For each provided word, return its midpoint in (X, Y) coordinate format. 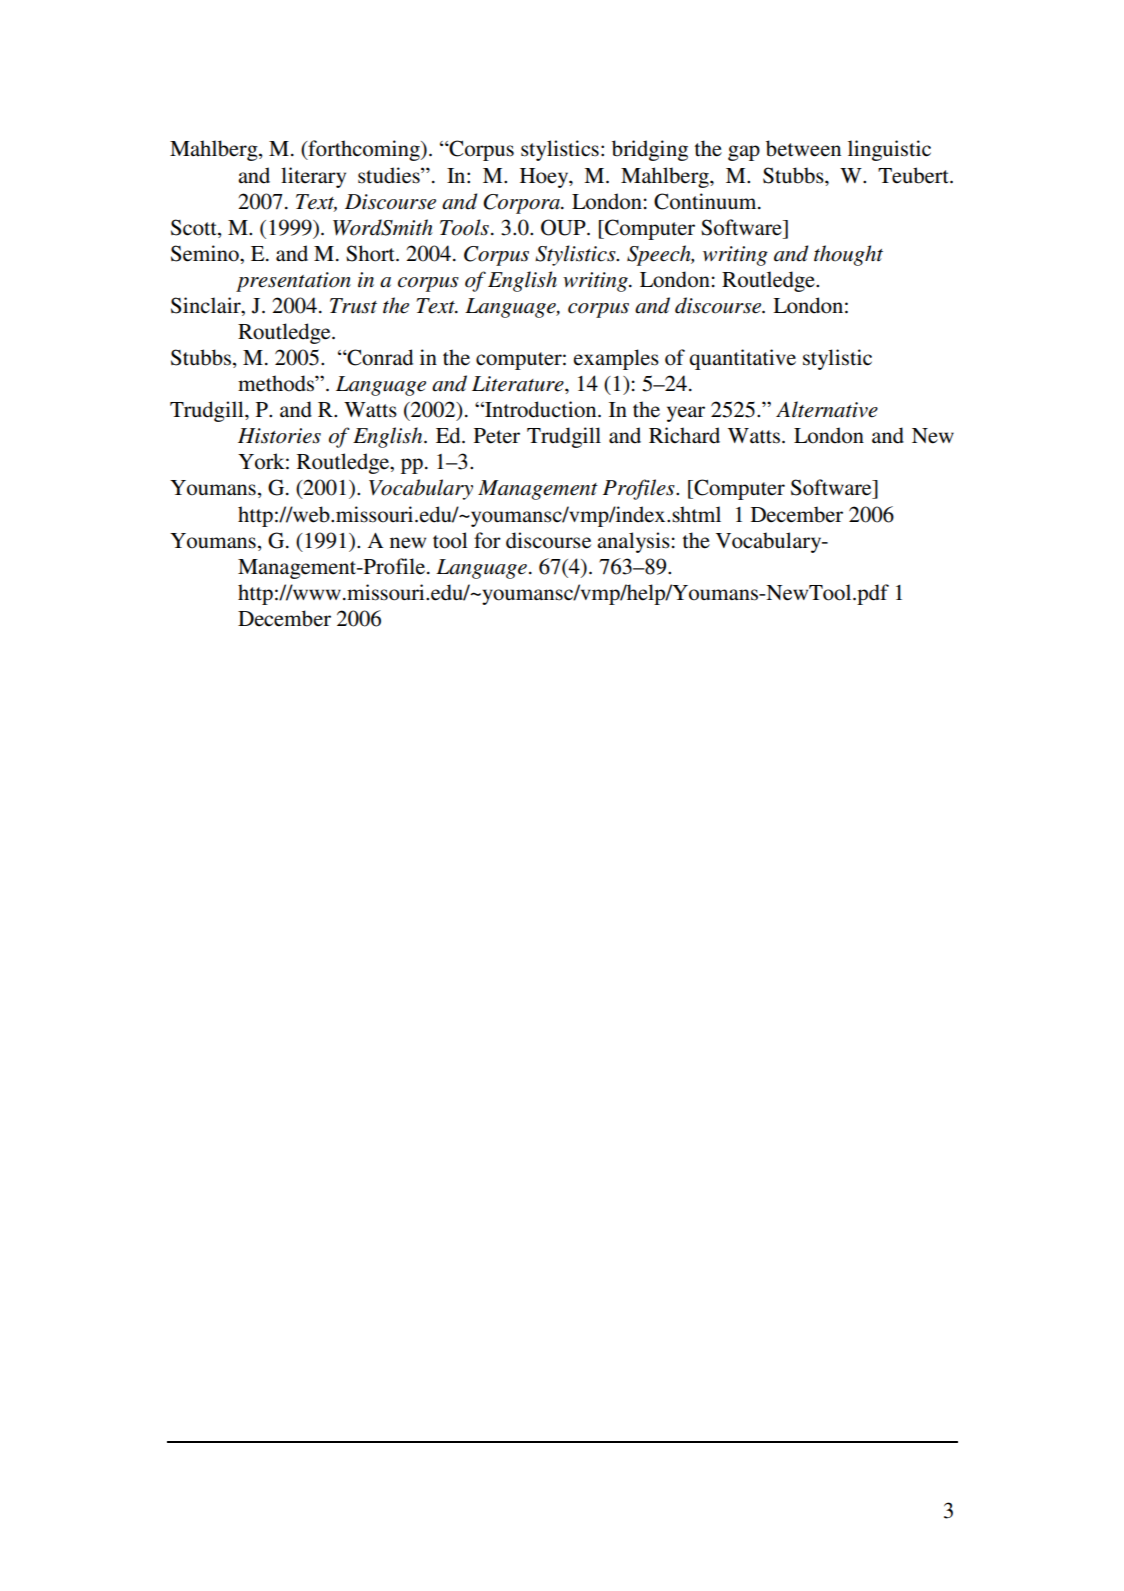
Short (371, 253)
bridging (650, 150)
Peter (497, 436)
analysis (633, 542)
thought (848, 255)
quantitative (742, 359)
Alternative (827, 409)
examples (616, 359)
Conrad (379, 357)
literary (313, 177)
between (803, 148)
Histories (279, 436)
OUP (564, 227)
